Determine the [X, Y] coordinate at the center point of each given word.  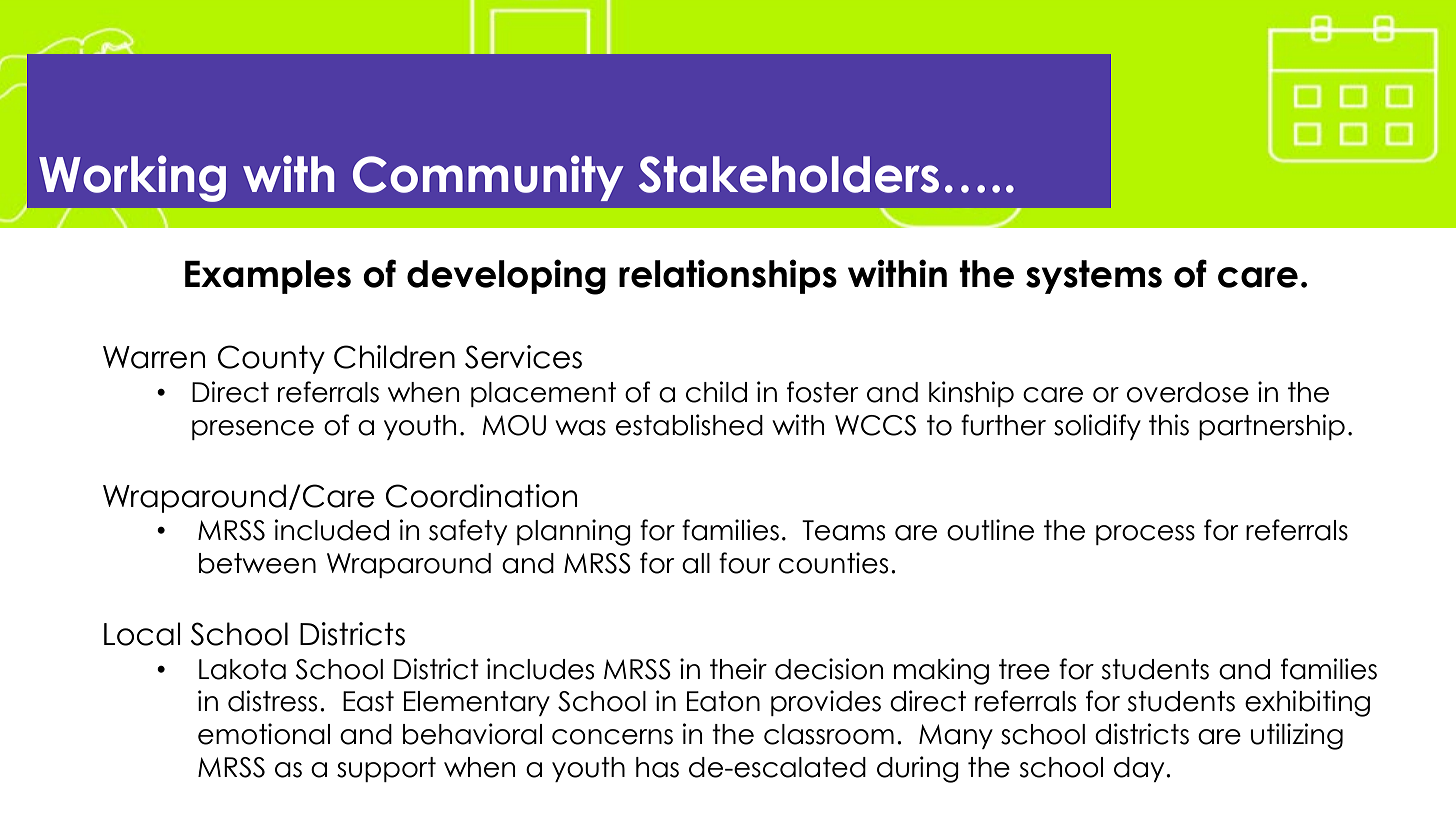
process [1145, 535]
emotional [264, 734]
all [696, 563]
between [257, 563]
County [271, 359]
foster [823, 392]
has [657, 767]
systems [1094, 277]
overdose [1188, 392]
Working [132, 178]
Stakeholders [789, 174]
